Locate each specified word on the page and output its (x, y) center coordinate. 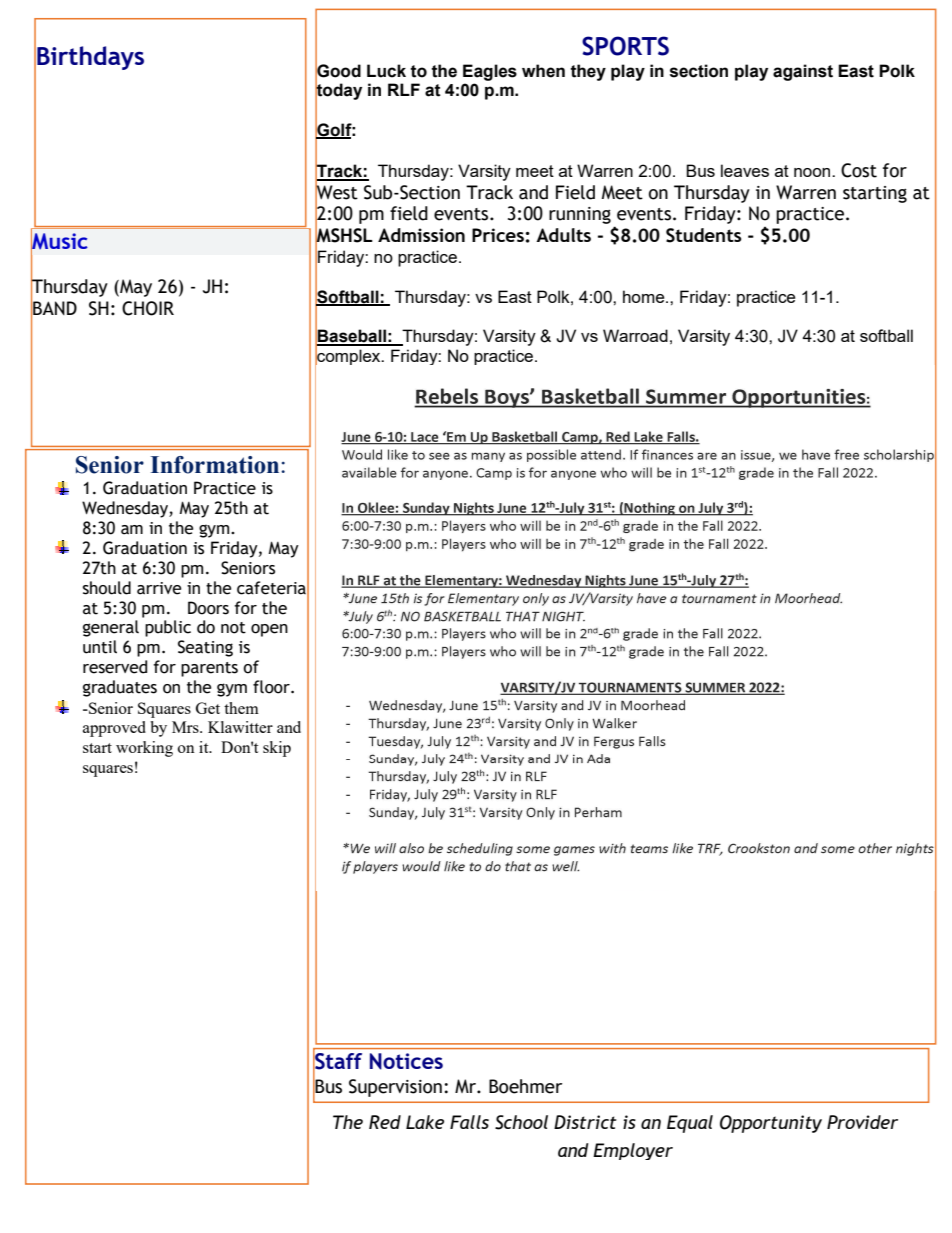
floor (272, 687)
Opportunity (771, 1124)
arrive (159, 588)
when (543, 71)
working (144, 749)
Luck (386, 71)
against (803, 72)
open (269, 630)
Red (385, 1122)
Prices (498, 235)
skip (277, 749)
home (645, 296)
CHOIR (148, 308)
